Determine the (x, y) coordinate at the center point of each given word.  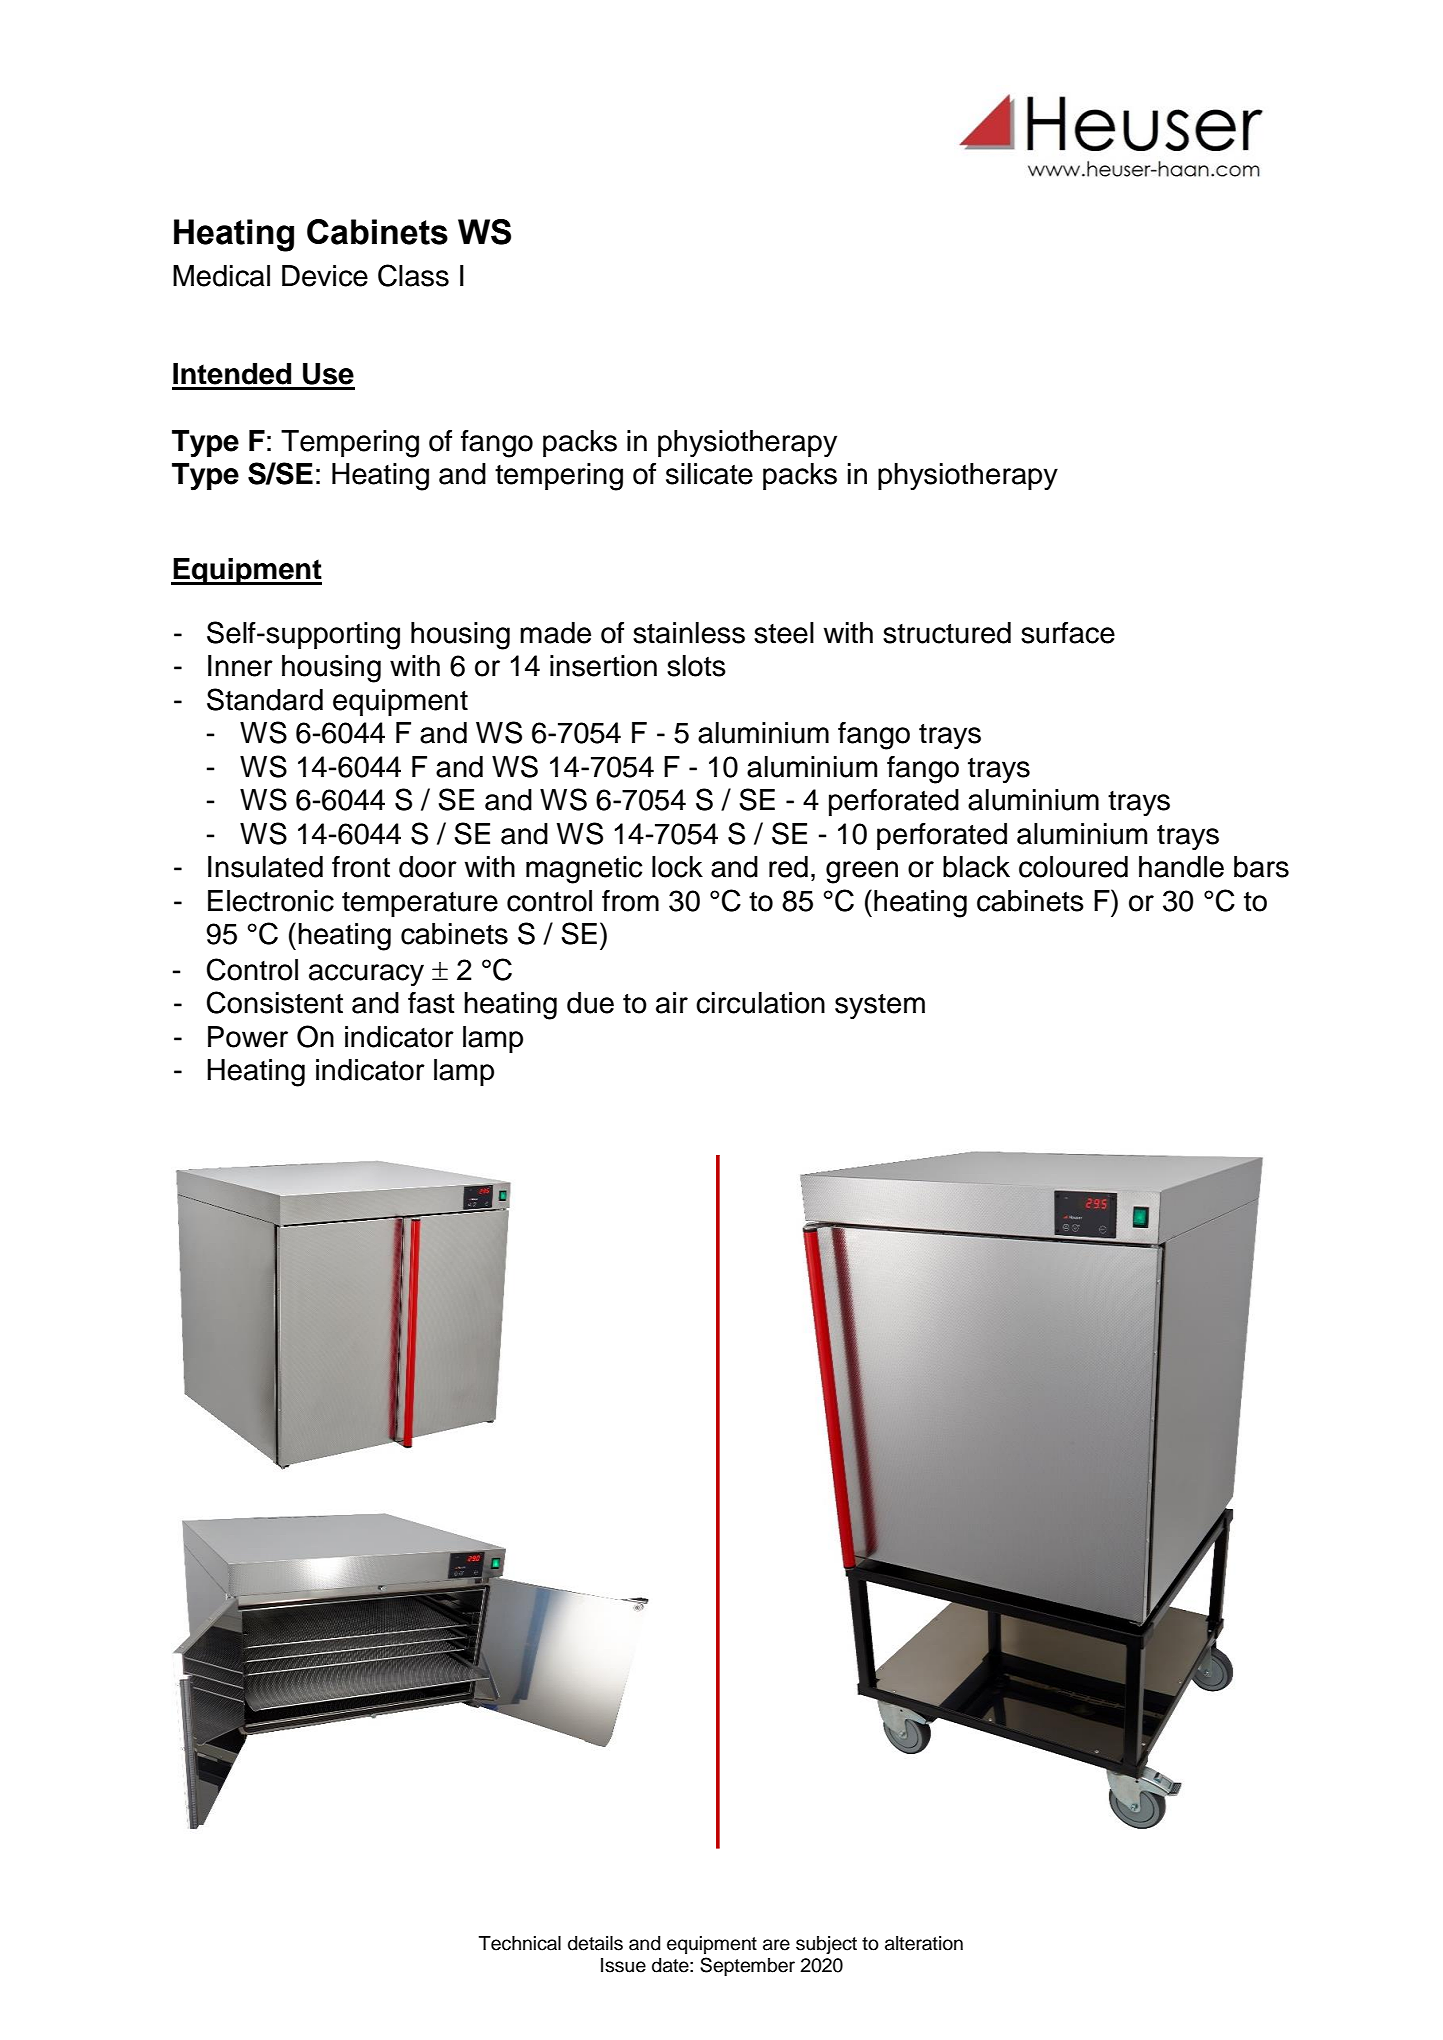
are (776, 1945)
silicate (709, 474)
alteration (924, 1943)
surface (1068, 633)
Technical (520, 1943)
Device (325, 276)
